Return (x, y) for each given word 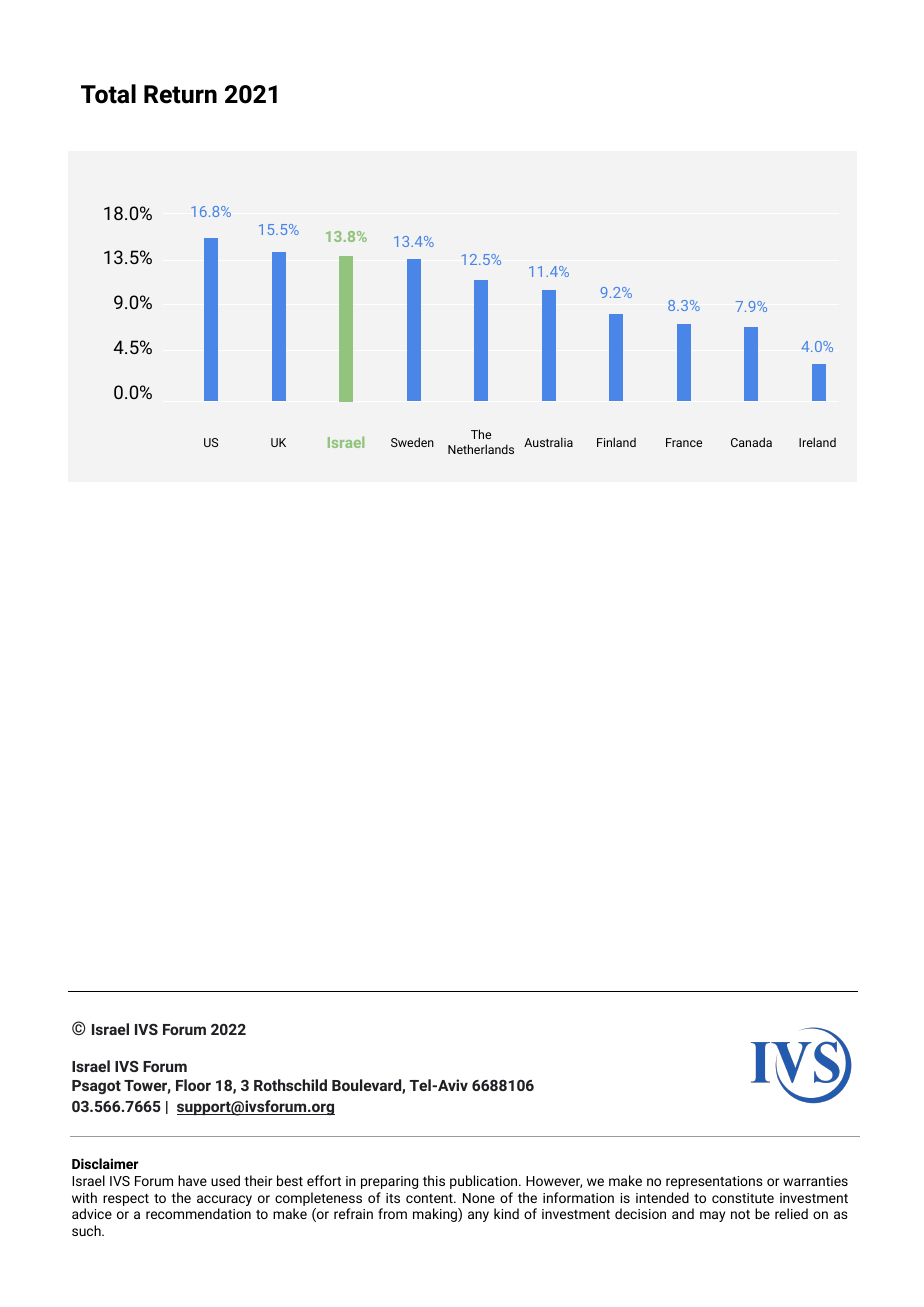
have (192, 1180)
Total (108, 94)
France (684, 442)
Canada (751, 442)
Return (180, 94)
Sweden (412, 442)
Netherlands (481, 449)
